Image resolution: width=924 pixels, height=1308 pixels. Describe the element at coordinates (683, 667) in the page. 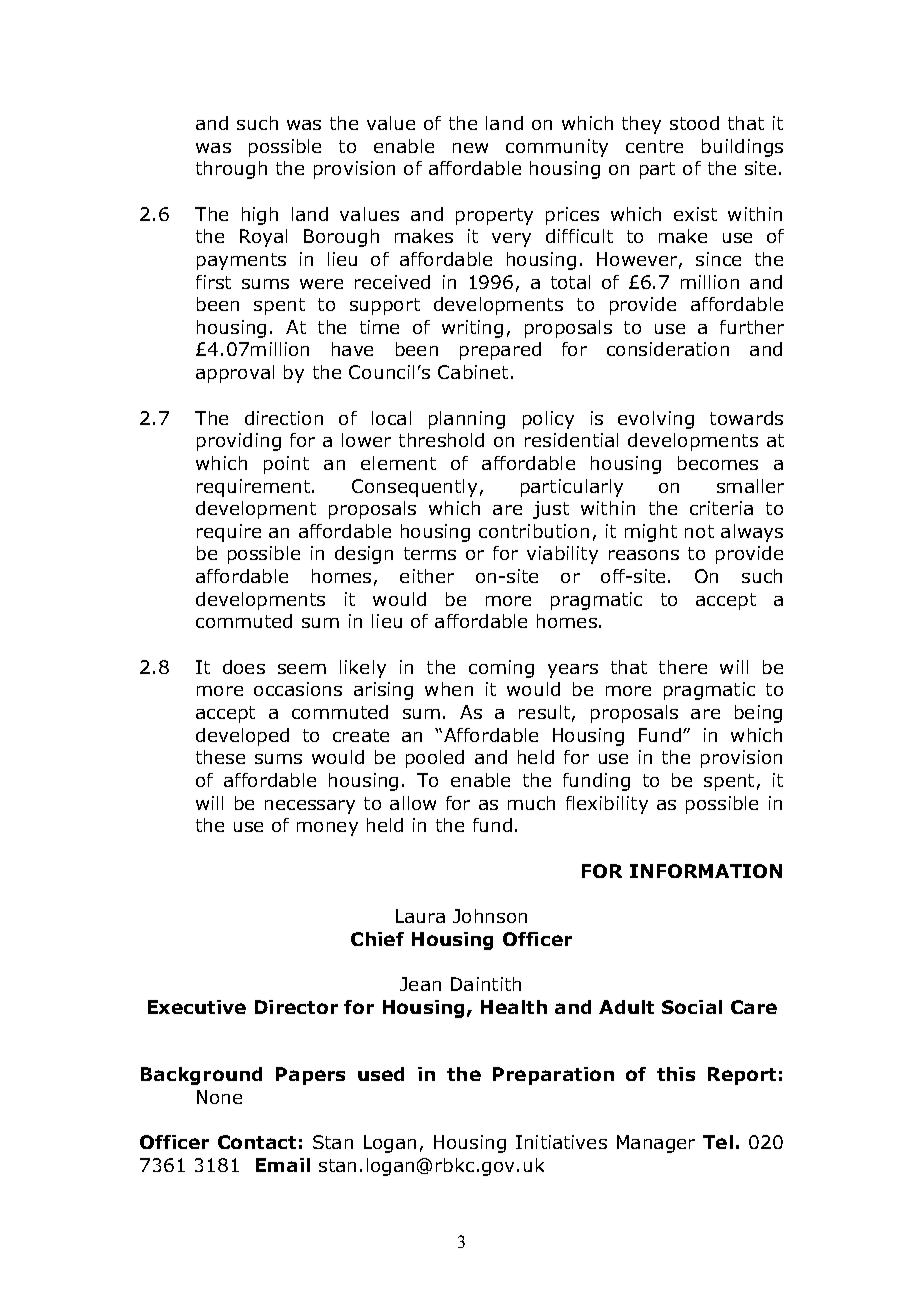

I see `there` at that location.
